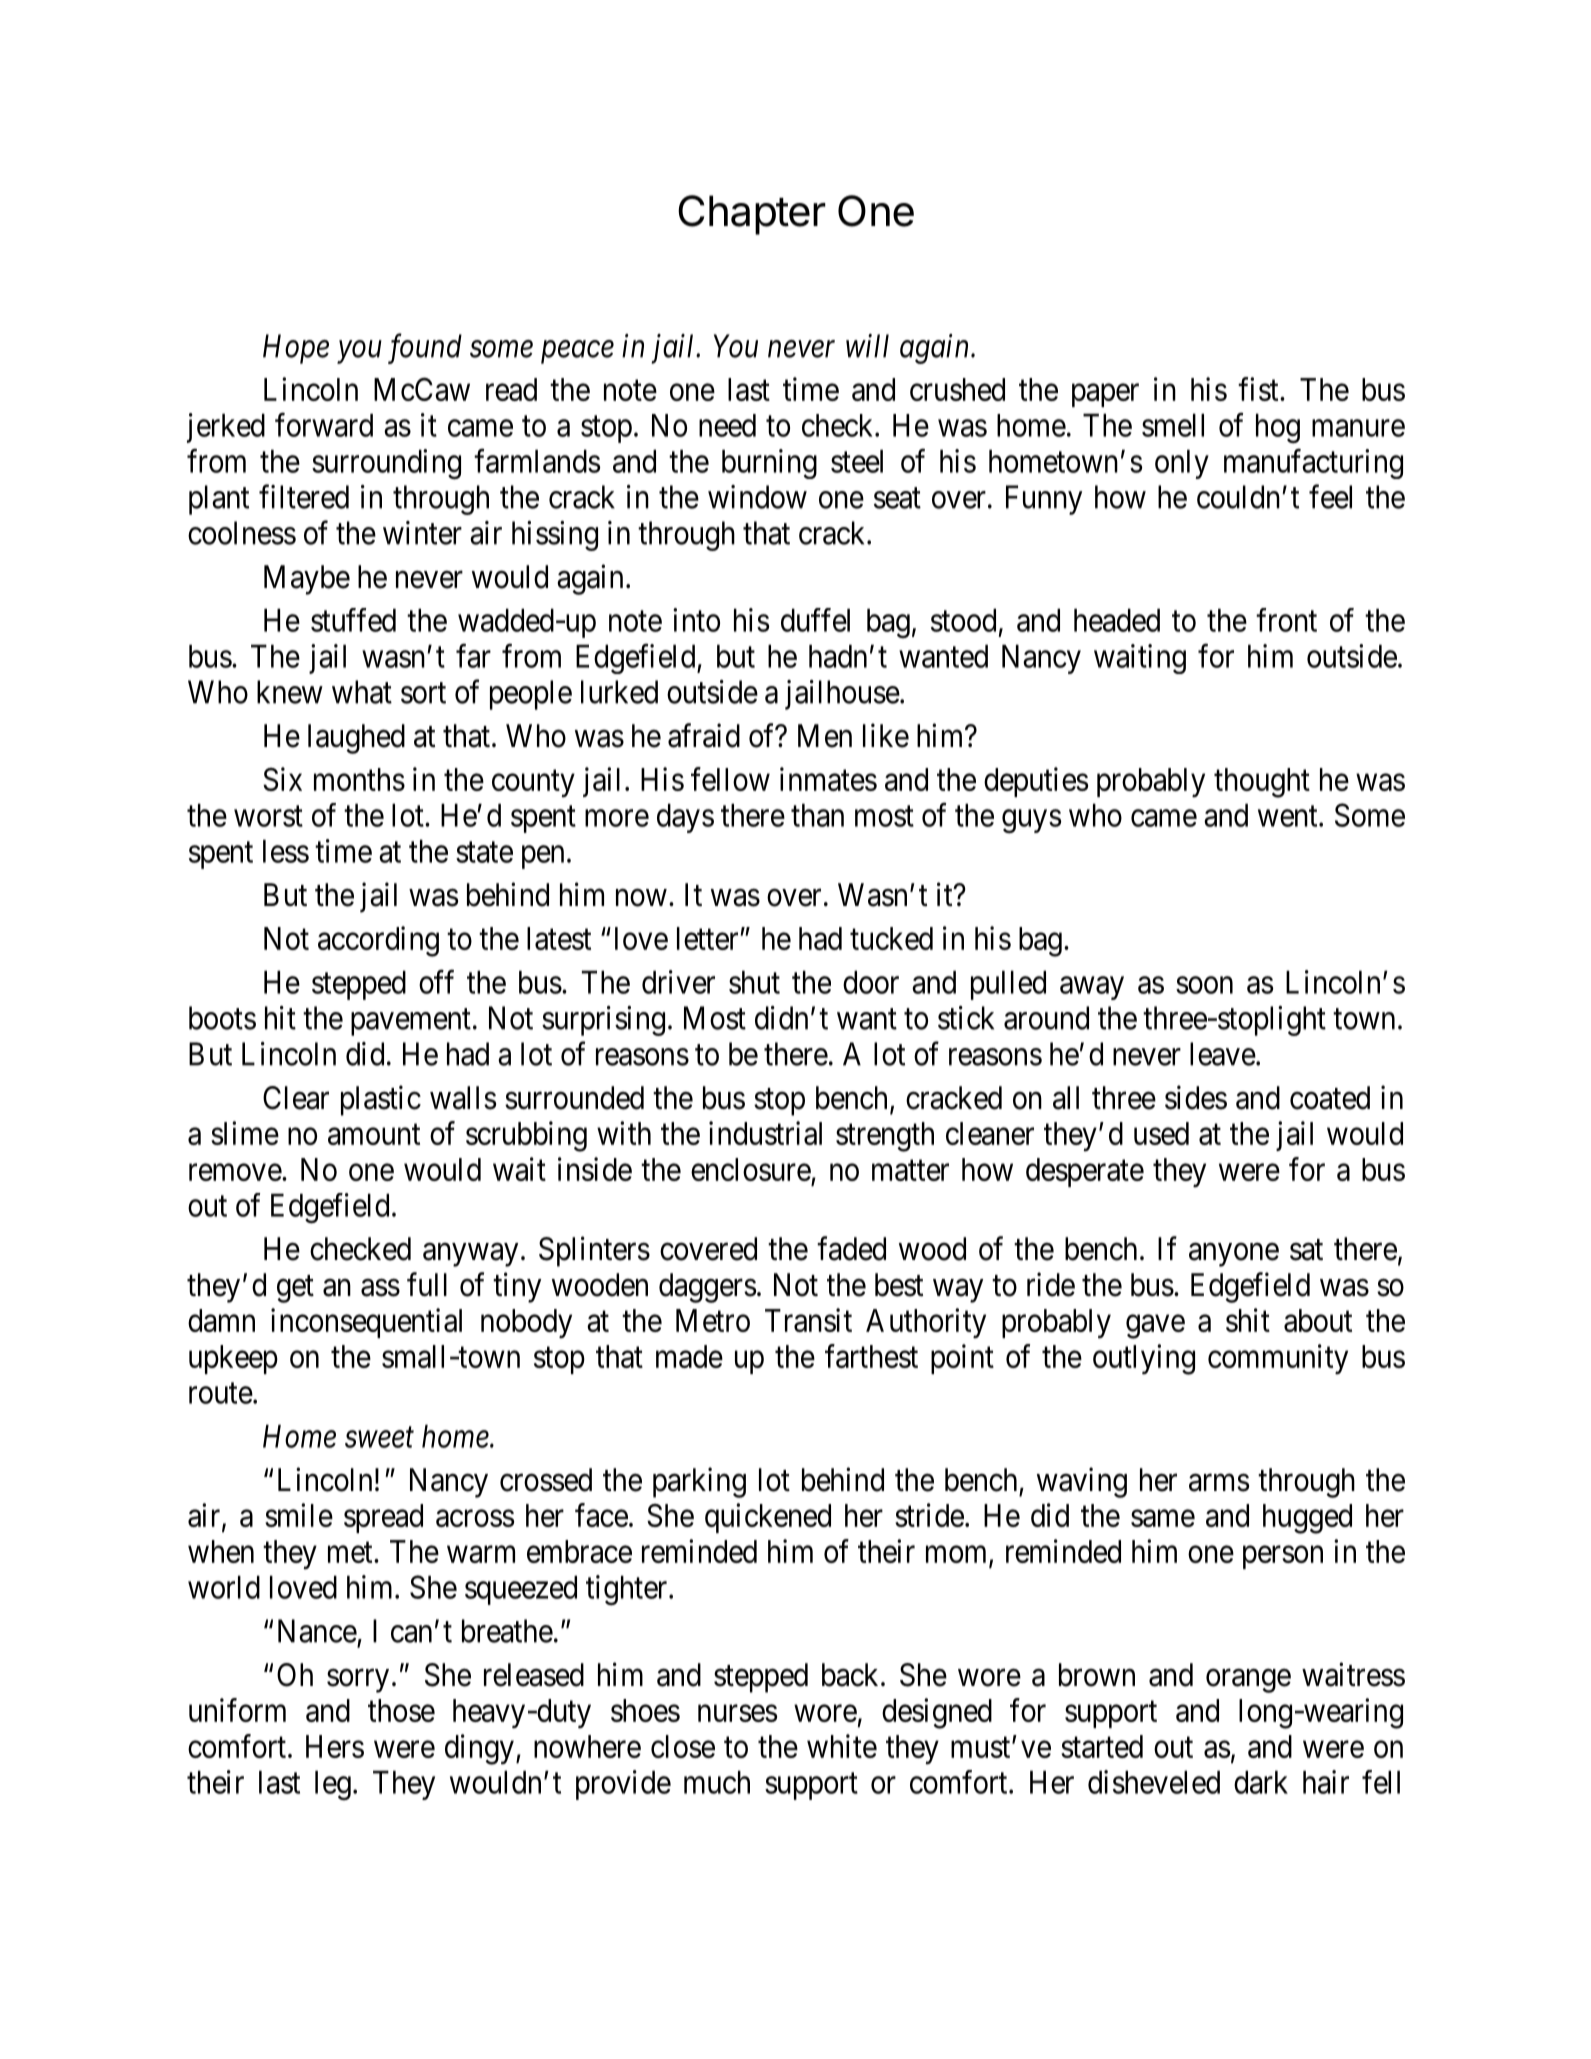 Image resolution: width=1591 pixels, height=2059 pixels. I want to click on Transit, so click(808, 1320).
